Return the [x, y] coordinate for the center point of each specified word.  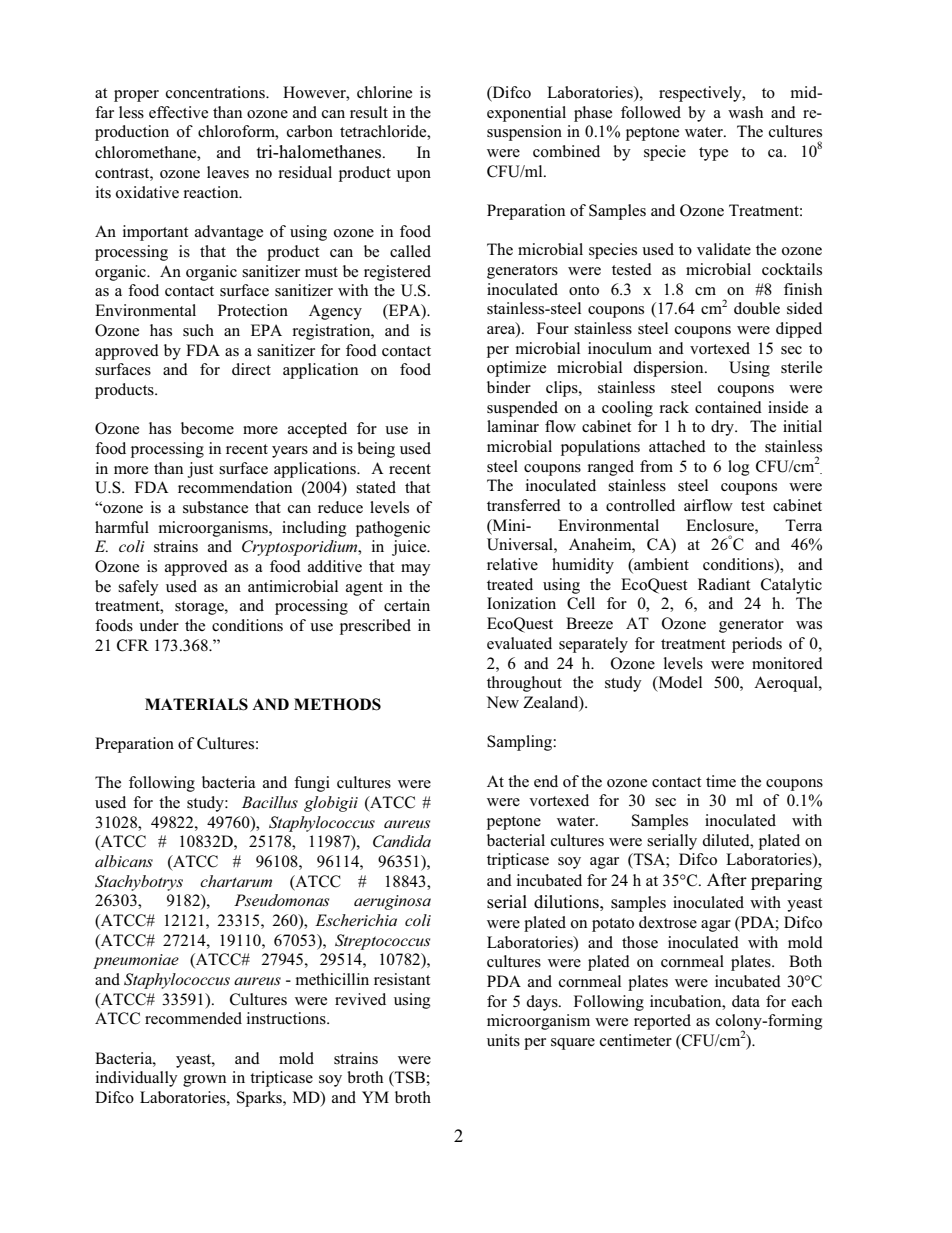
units [503, 1040]
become [207, 428]
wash [745, 112]
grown [204, 1081]
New [502, 702]
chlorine [384, 92]
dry [723, 428]
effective [178, 112]
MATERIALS [196, 704]
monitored [787, 663]
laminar [513, 426]
